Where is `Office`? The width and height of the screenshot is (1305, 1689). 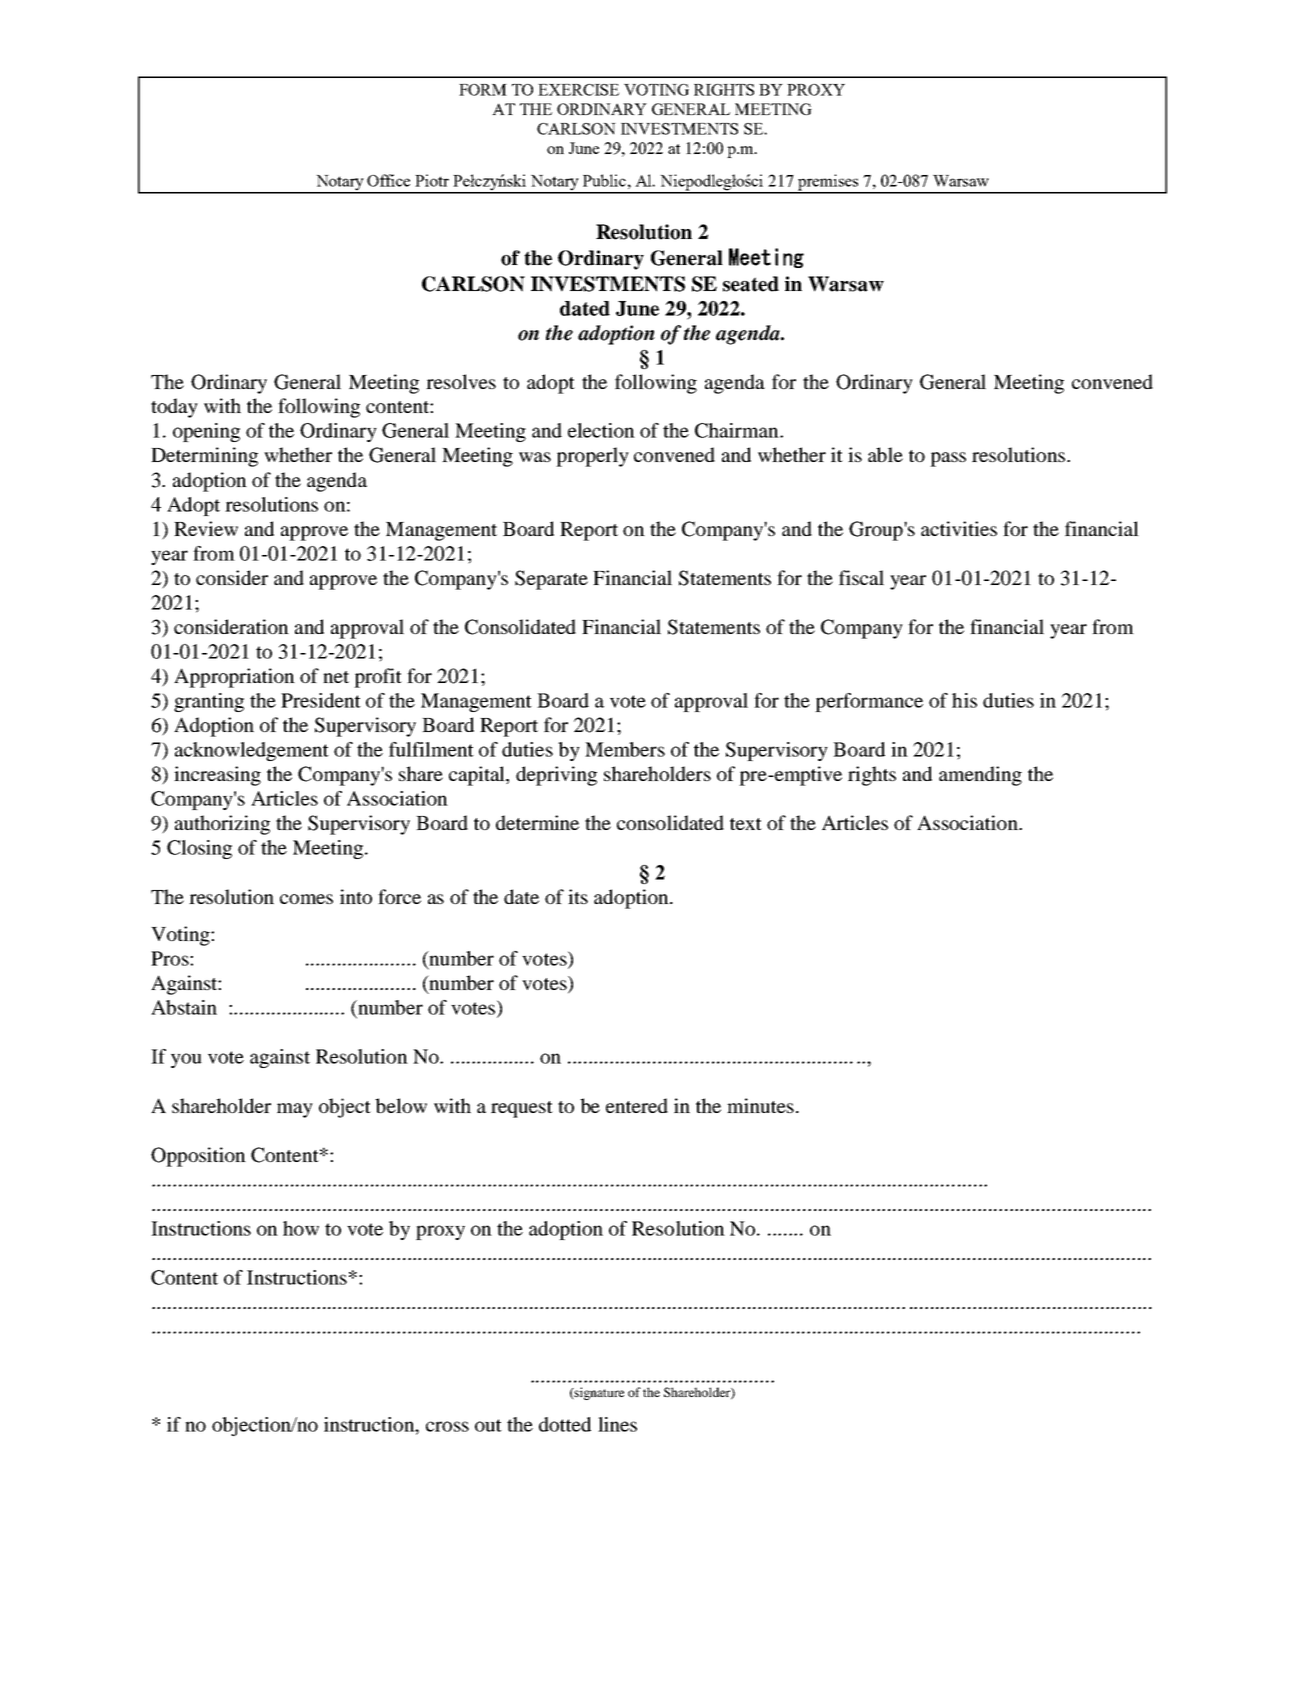 Office is located at coordinates (388, 180).
